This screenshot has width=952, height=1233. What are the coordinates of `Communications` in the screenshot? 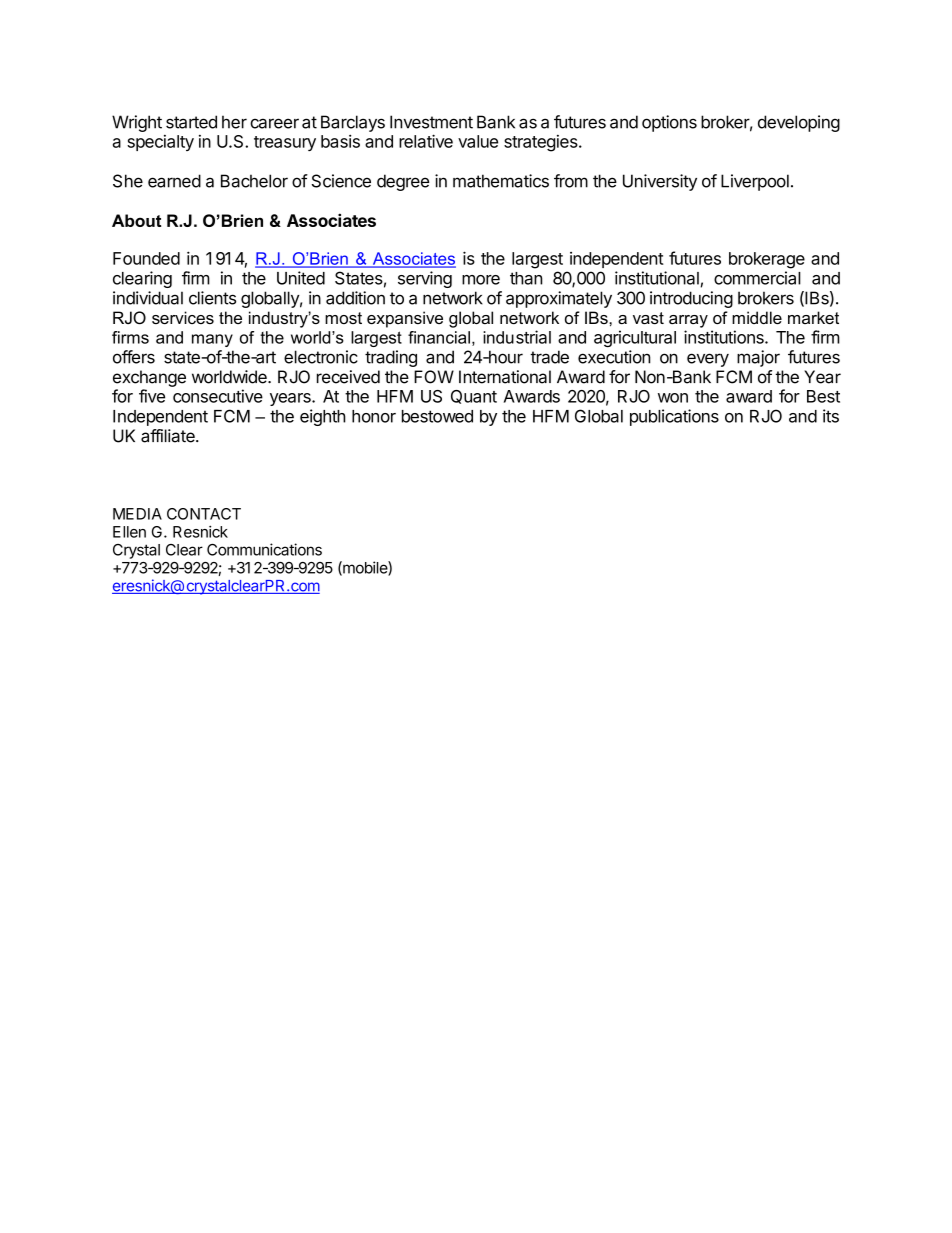 It's located at (264, 549).
